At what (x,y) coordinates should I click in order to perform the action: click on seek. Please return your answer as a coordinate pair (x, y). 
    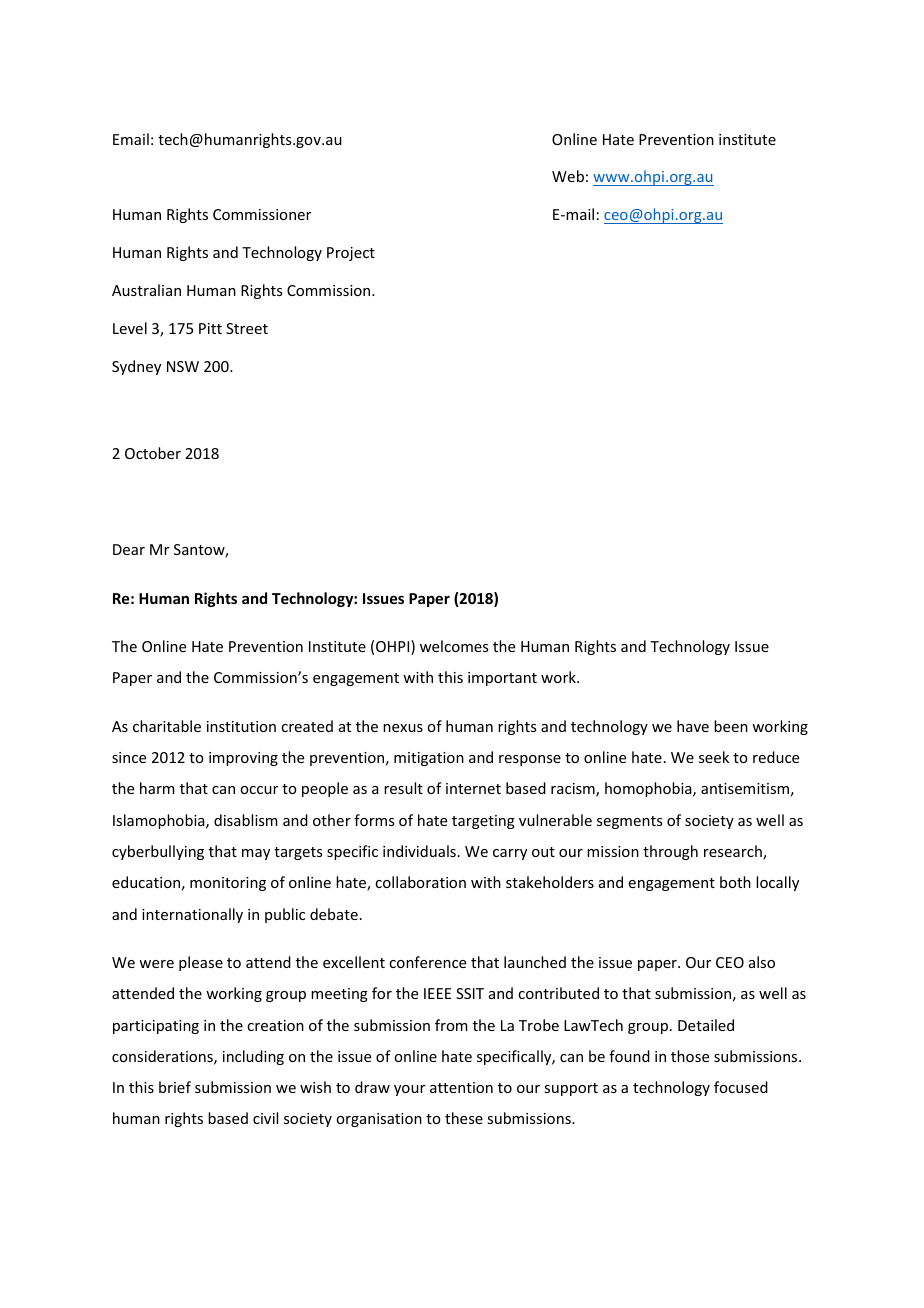
    Looking at the image, I should click on (714, 757).
